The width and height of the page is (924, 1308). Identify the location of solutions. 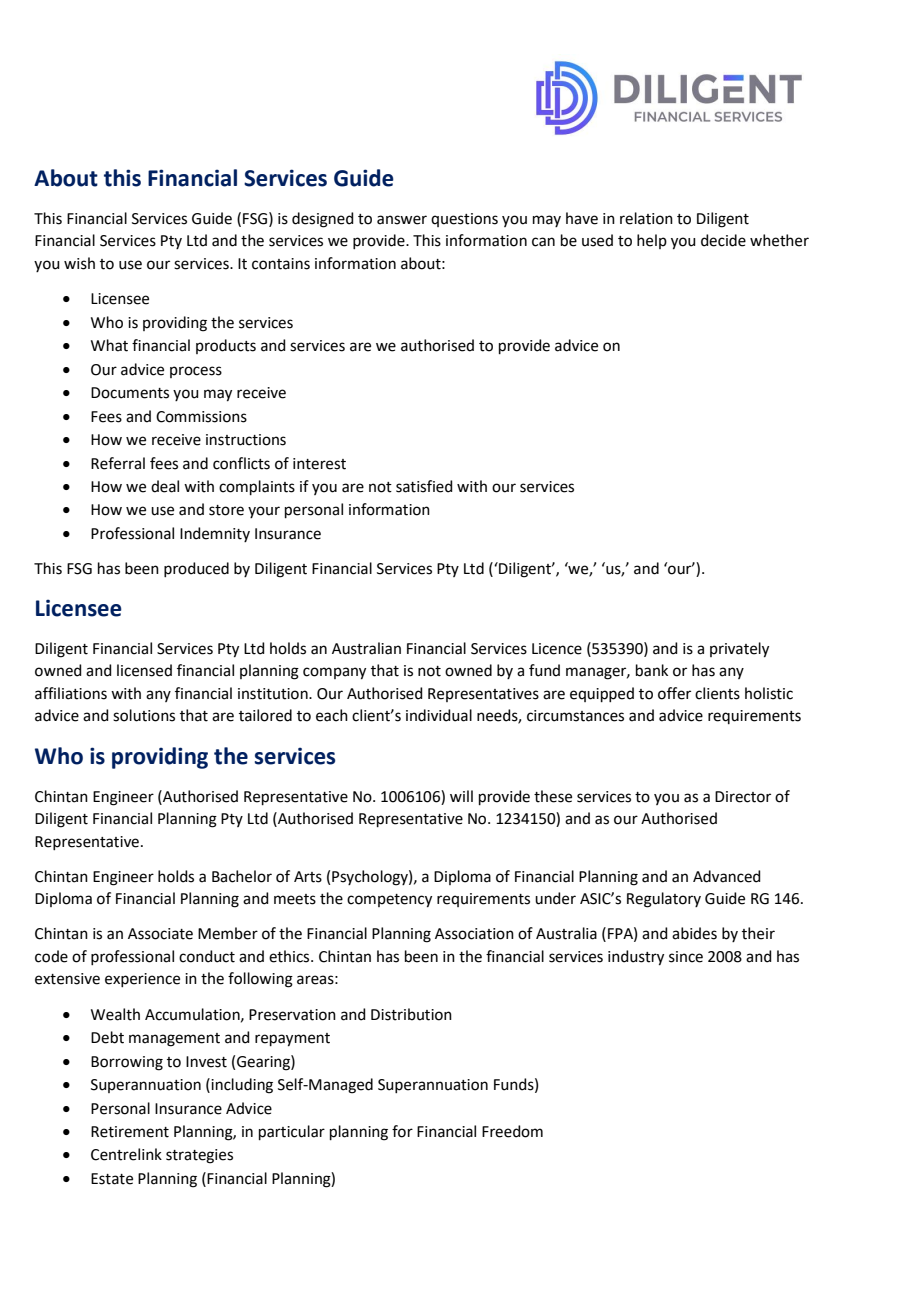
(144, 715).
